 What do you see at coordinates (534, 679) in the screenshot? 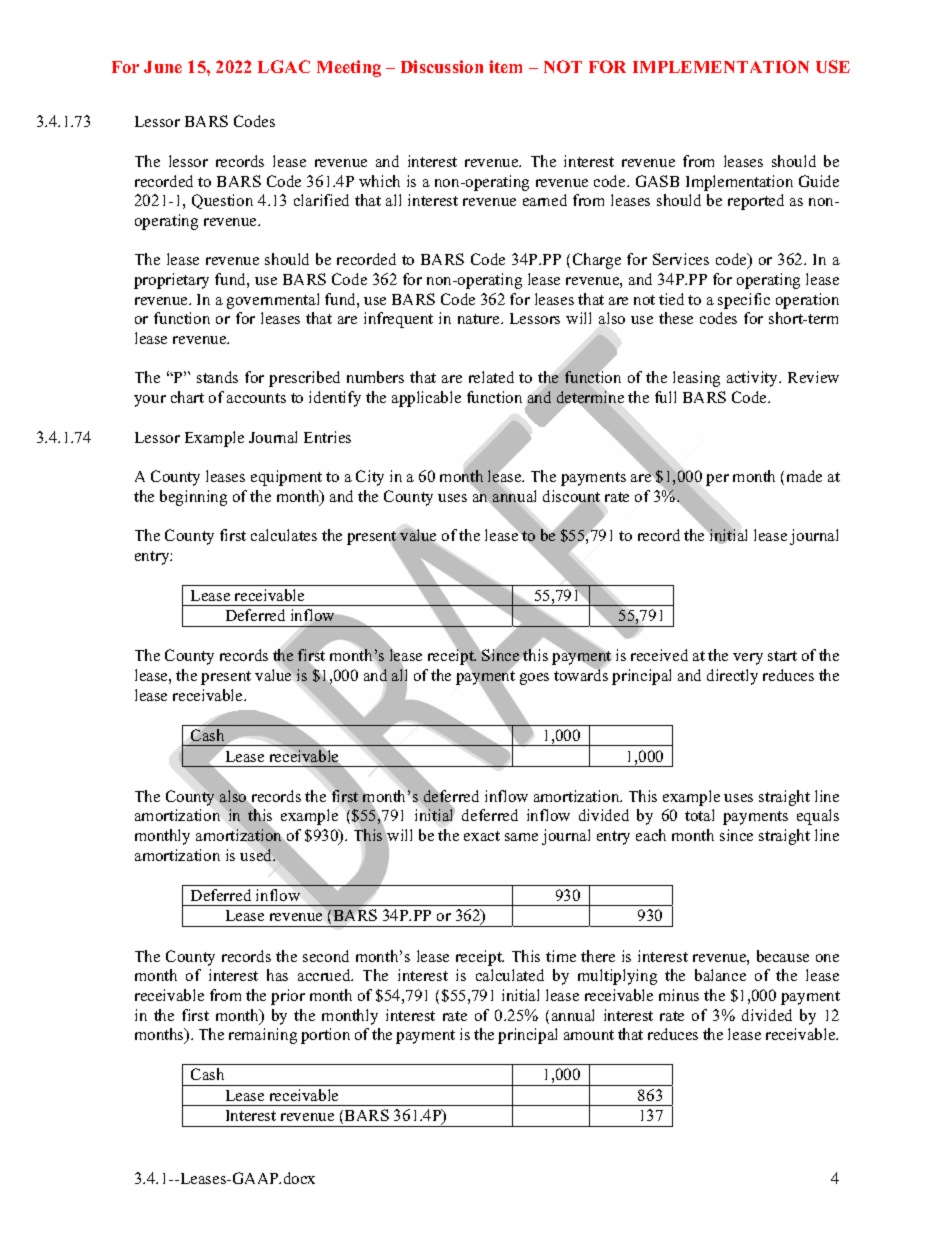
I see `goes` at bounding box center [534, 679].
